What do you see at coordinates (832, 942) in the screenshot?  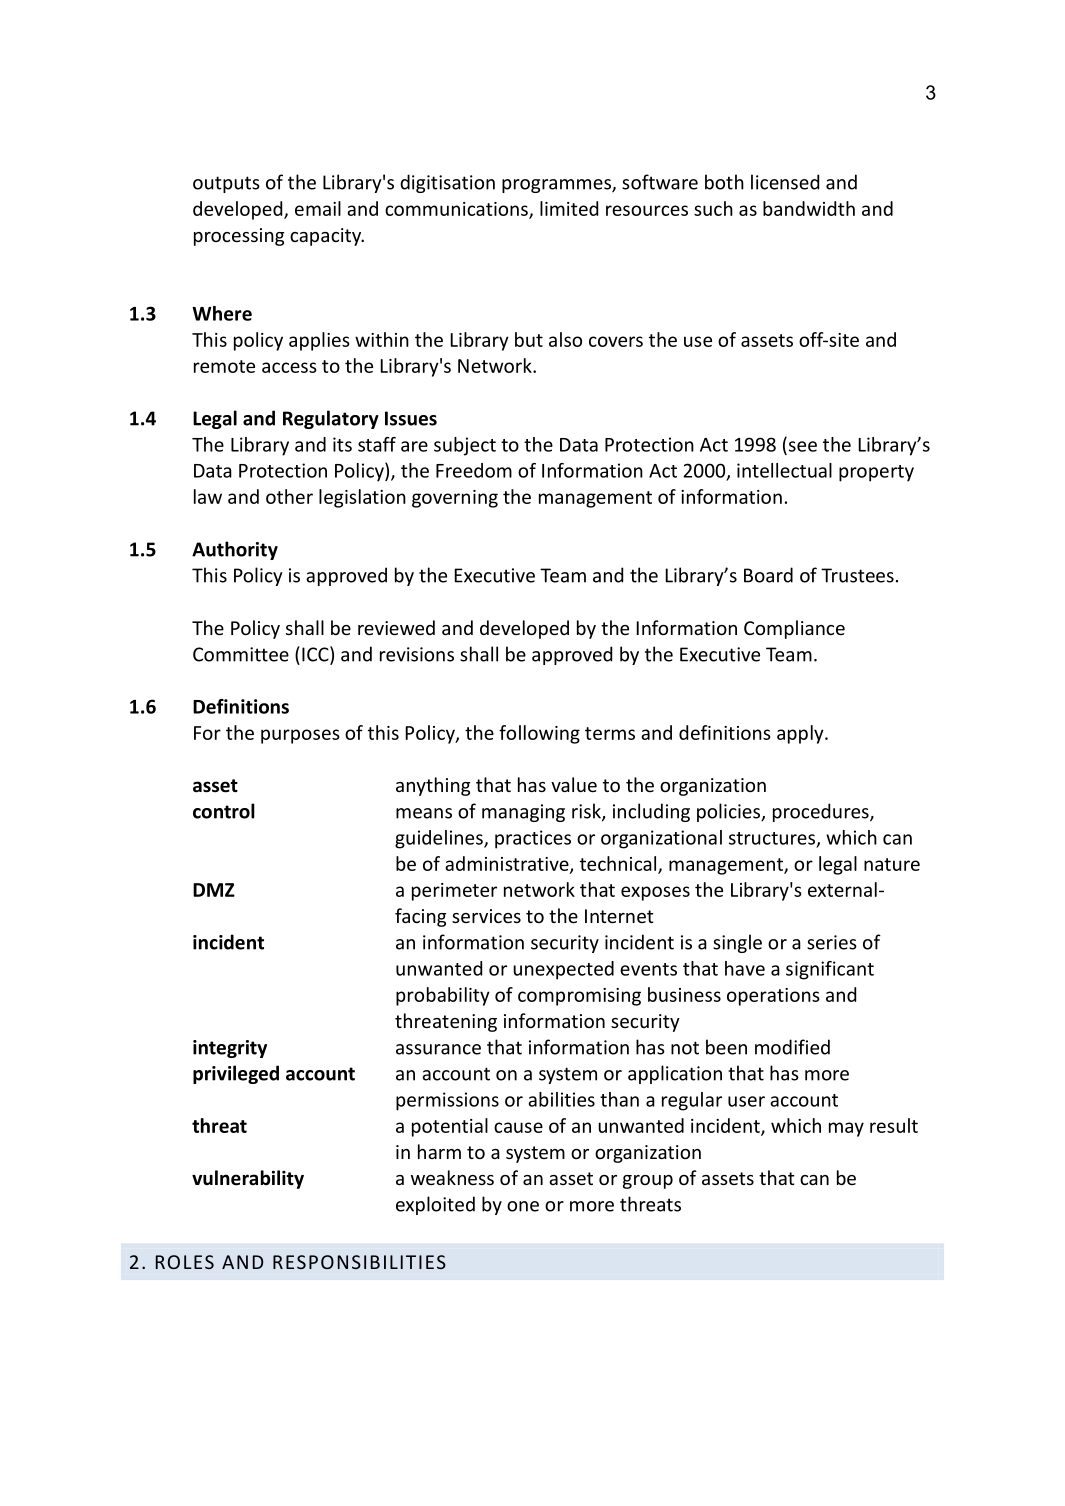 I see `series` at bounding box center [832, 942].
